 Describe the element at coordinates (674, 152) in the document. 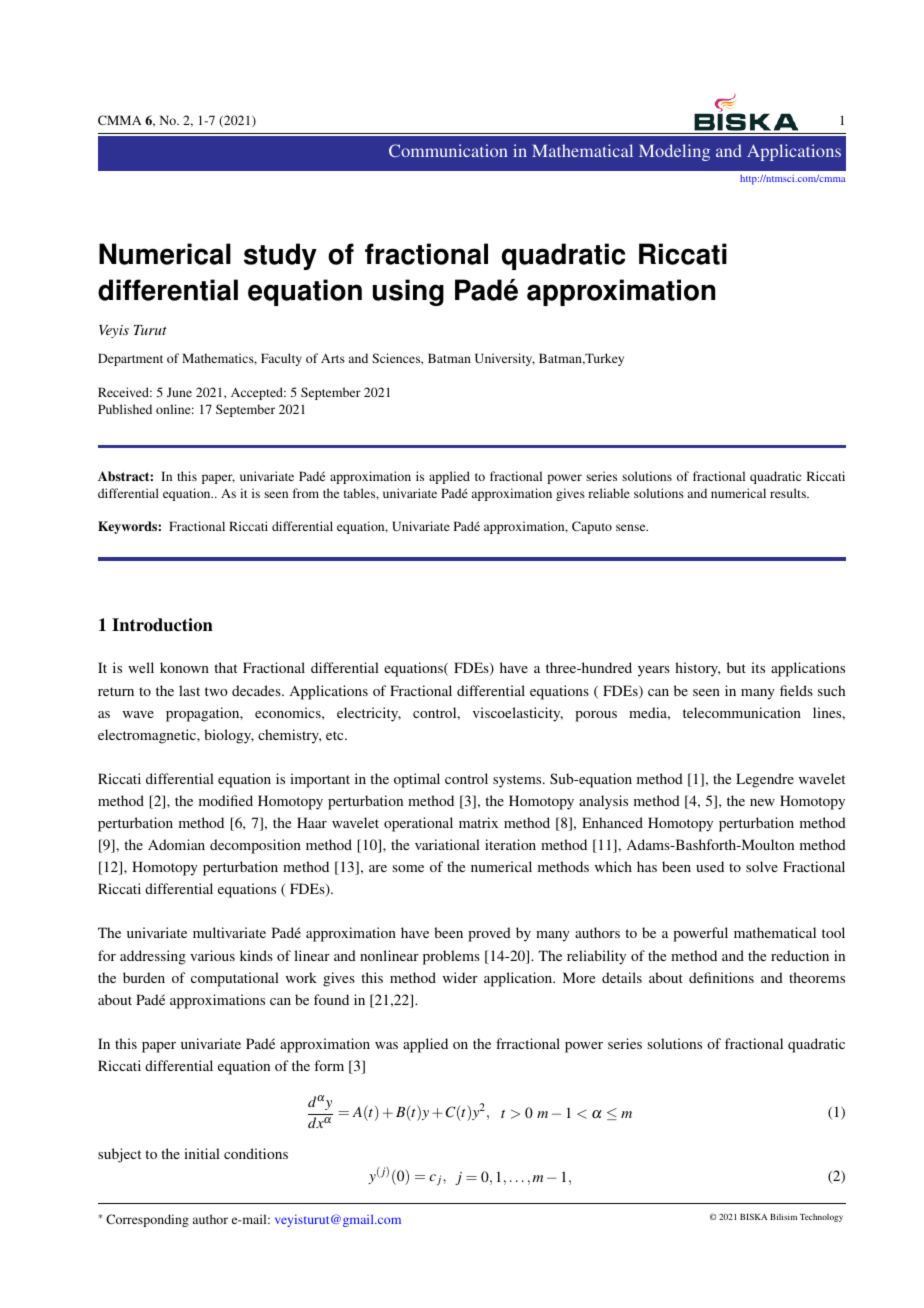

I see `Modeling` at that location.
